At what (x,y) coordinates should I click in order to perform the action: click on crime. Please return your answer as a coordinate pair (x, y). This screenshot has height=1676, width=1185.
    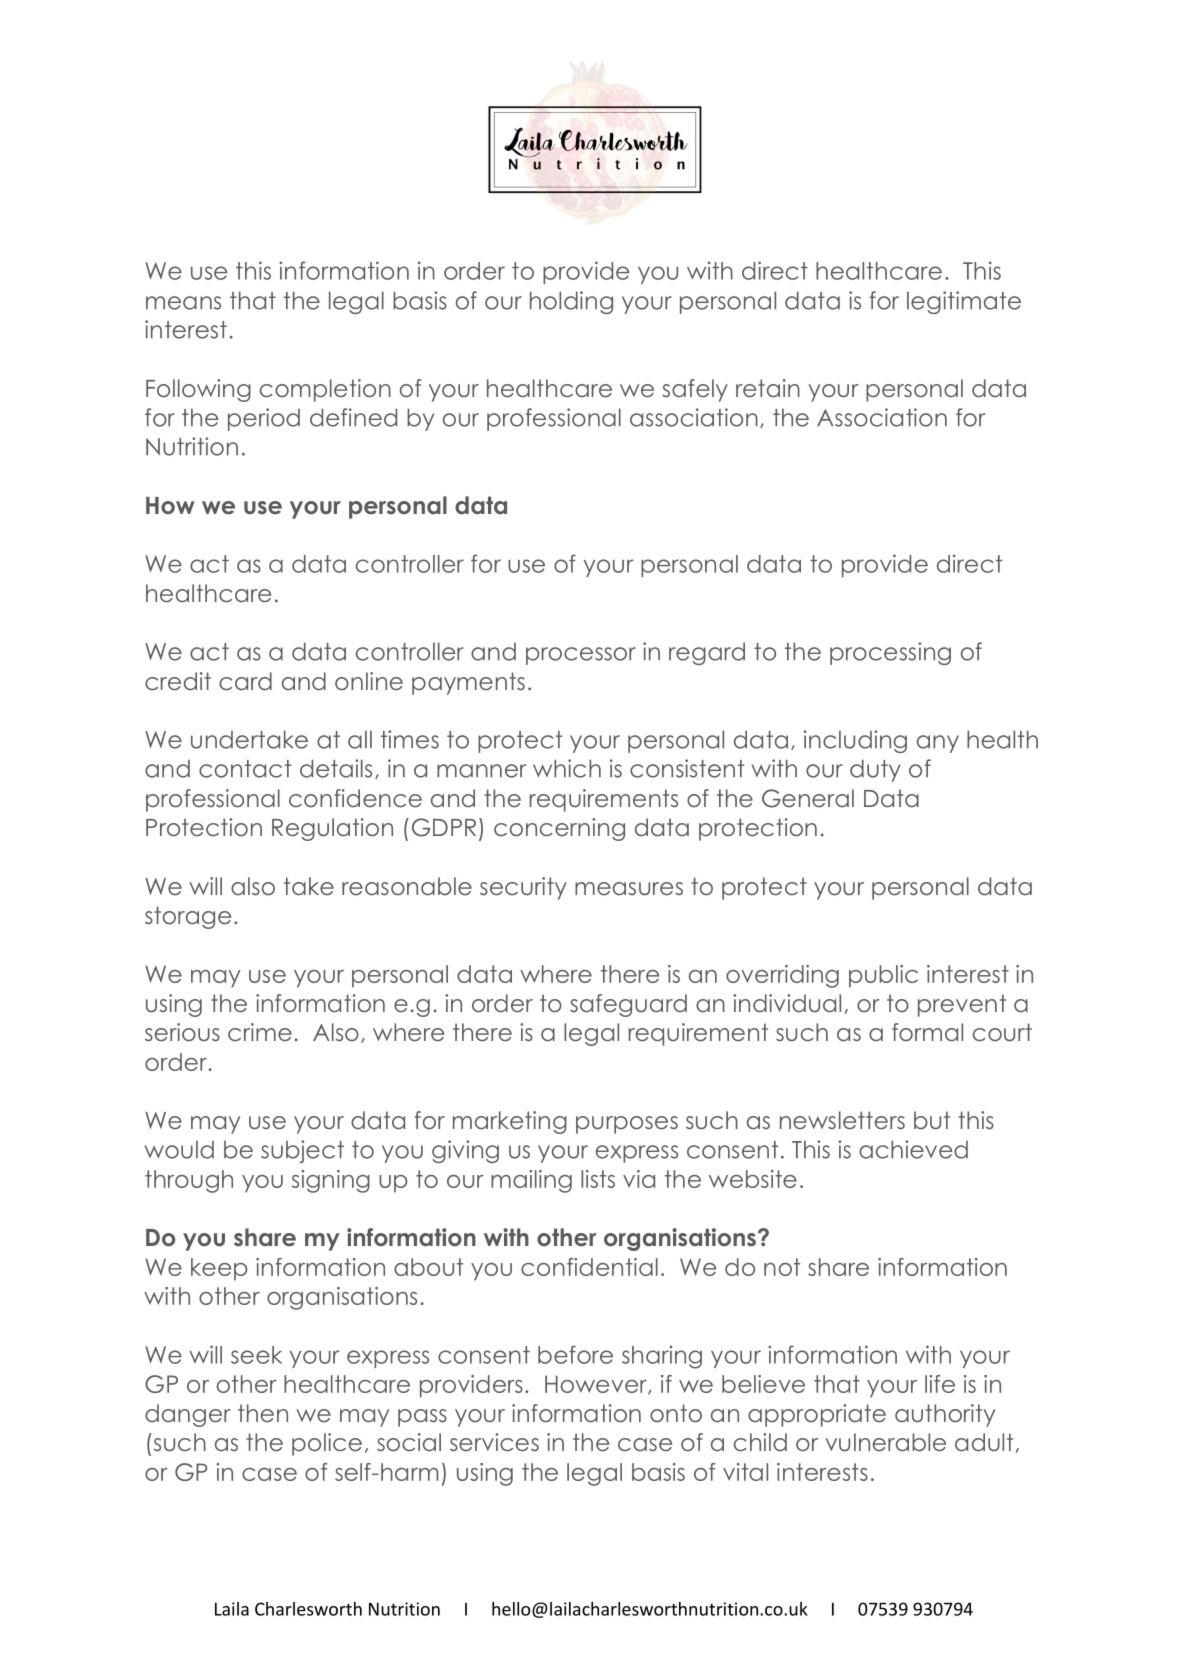
    Looking at the image, I should click on (260, 1032).
